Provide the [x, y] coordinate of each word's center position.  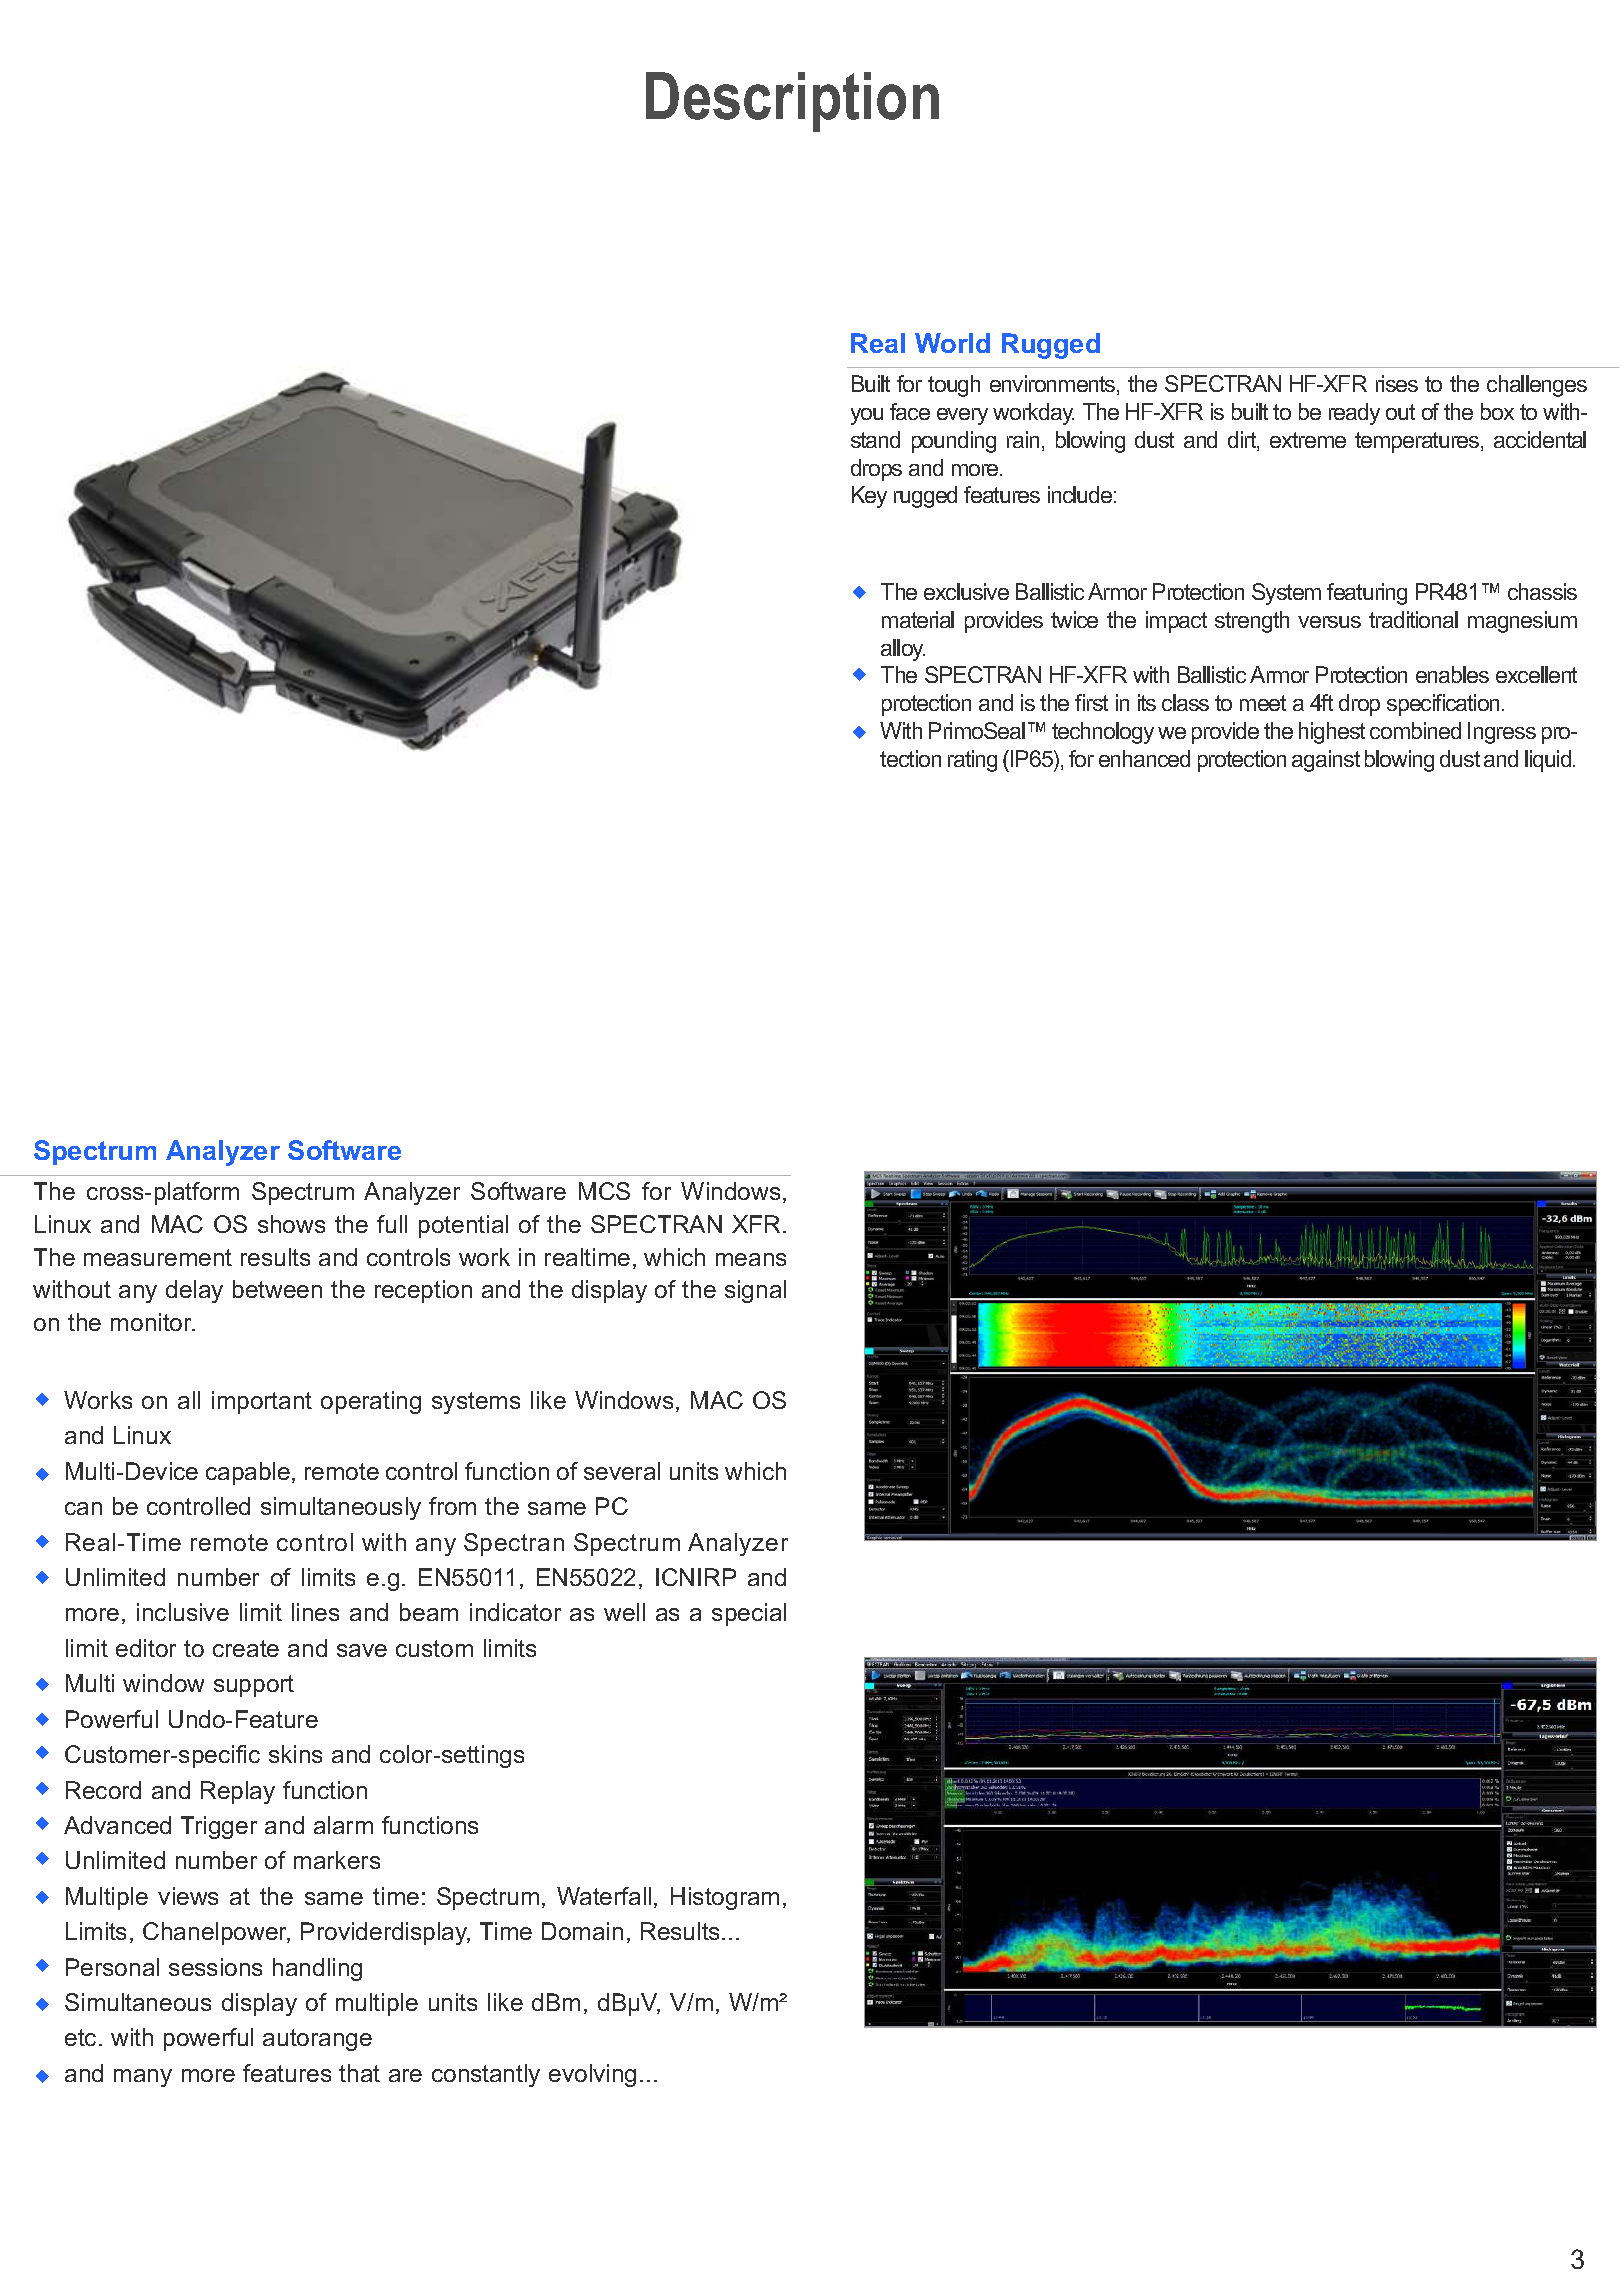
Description [792, 102]
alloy [903, 650]
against [1326, 761]
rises [1397, 383]
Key [869, 497]
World [952, 343]
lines [315, 1612]
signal [755, 1291]
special [749, 1614]
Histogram [725, 1898]
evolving [592, 2075]
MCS [604, 1191]
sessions [215, 1967]
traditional [1413, 619]
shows [291, 1224]
